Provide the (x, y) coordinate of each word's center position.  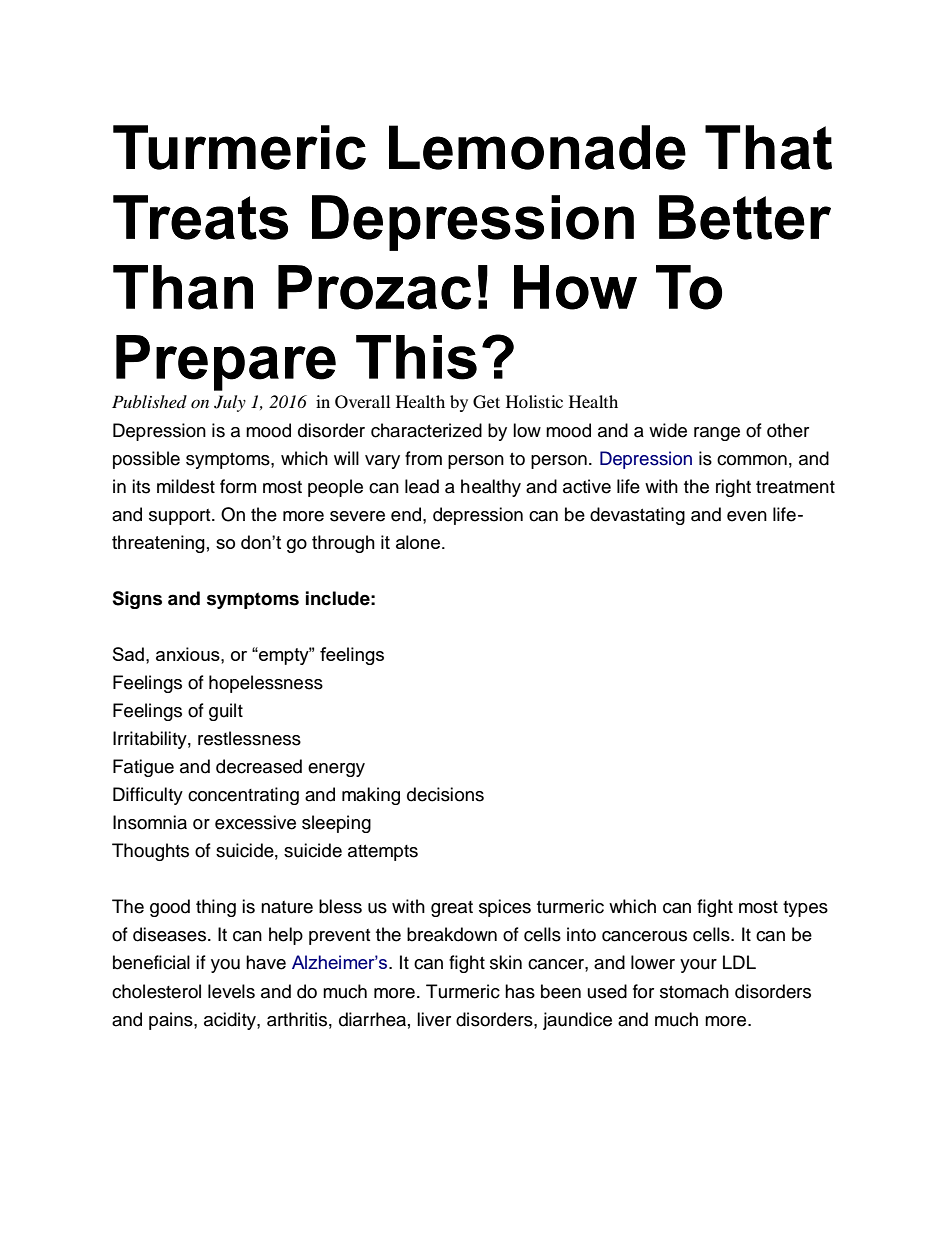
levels (231, 991)
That (768, 147)
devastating (637, 516)
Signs (137, 600)
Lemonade (537, 147)
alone (419, 542)
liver (434, 1019)
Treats (200, 217)
